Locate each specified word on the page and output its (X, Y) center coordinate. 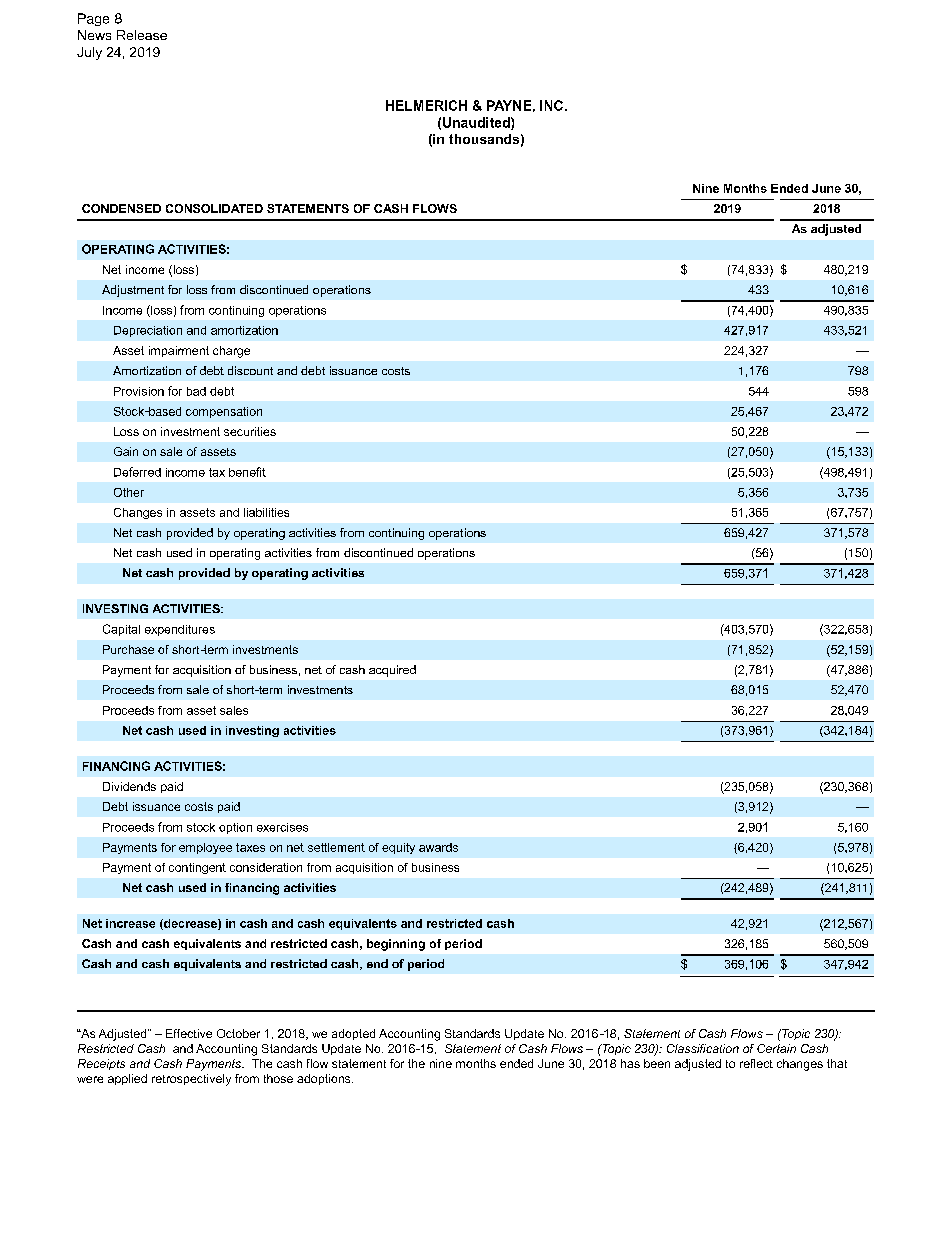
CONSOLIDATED (214, 208)
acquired (392, 671)
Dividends (129, 786)
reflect (756, 1063)
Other (129, 492)
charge (231, 352)
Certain (776, 1048)
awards (438, 847)
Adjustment (133, 291)
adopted (353, 1034)
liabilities (266, 512)
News (94, 35)
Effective (189, 1033)
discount (250, 370)
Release (142, 35)
